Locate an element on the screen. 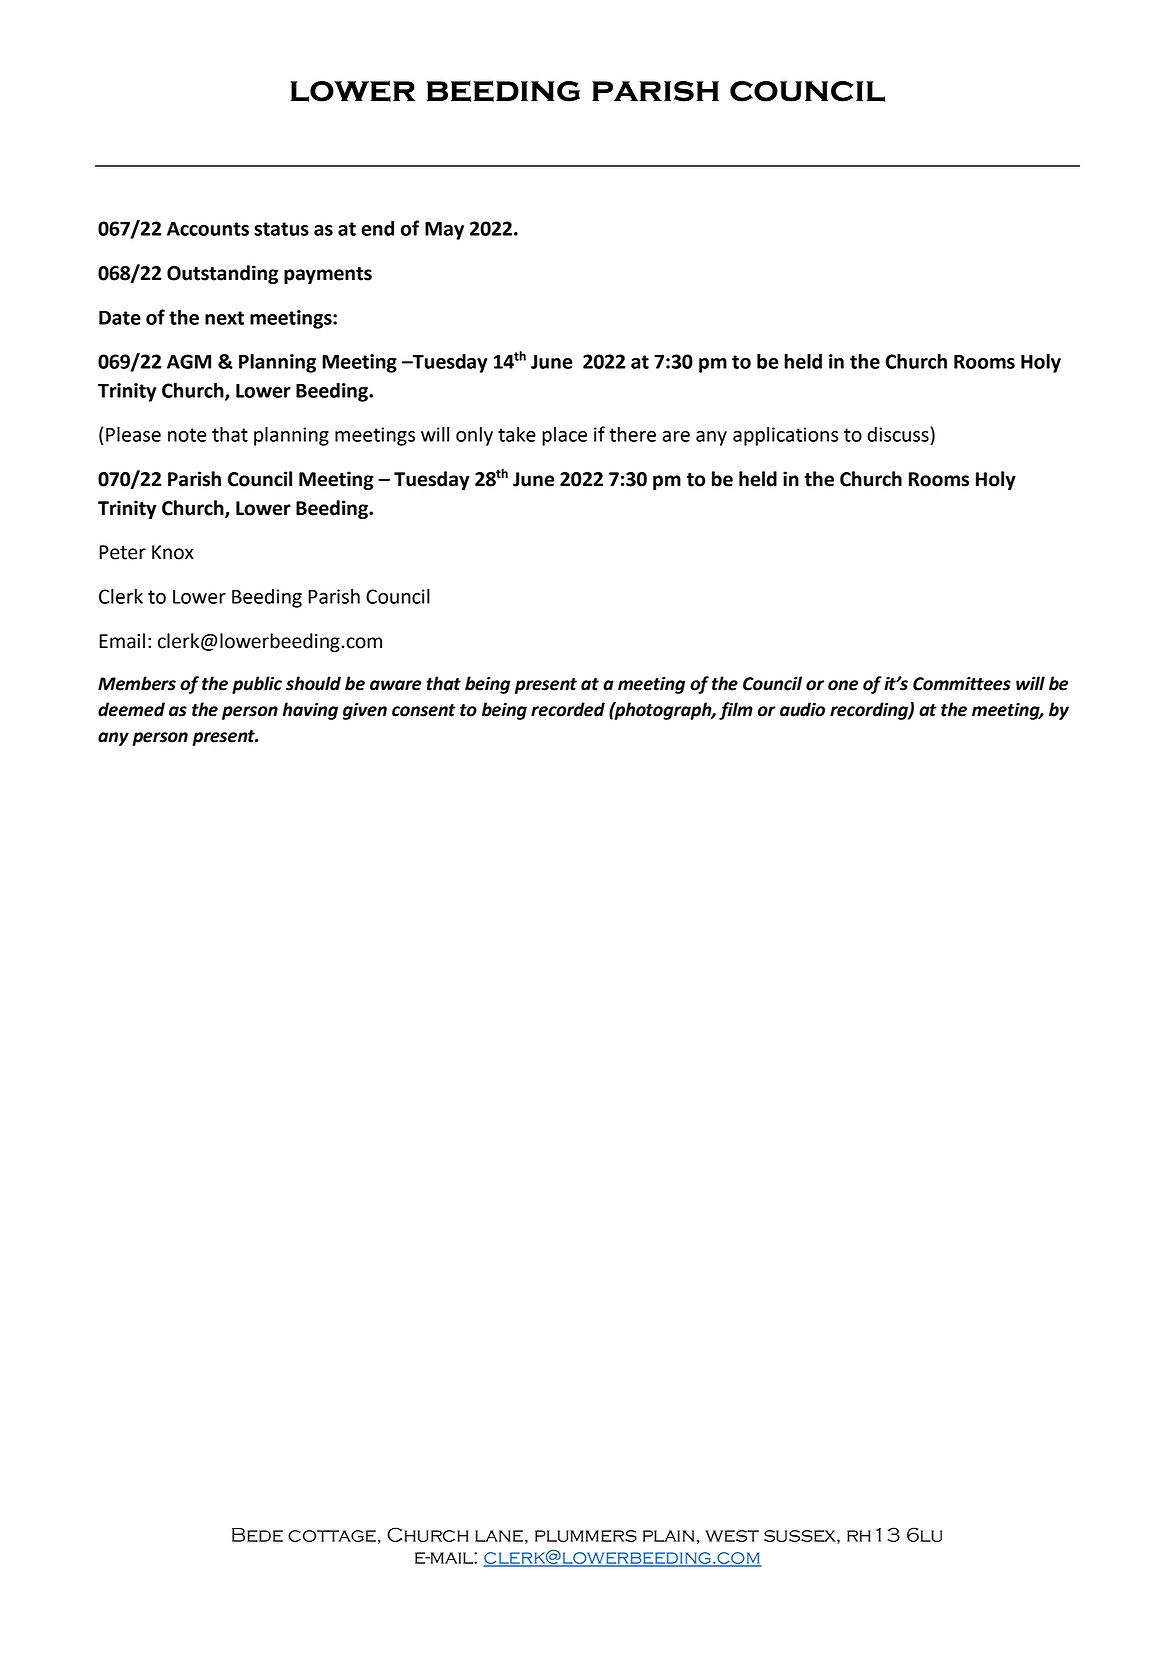  May is located at coordinates (444, 231).
